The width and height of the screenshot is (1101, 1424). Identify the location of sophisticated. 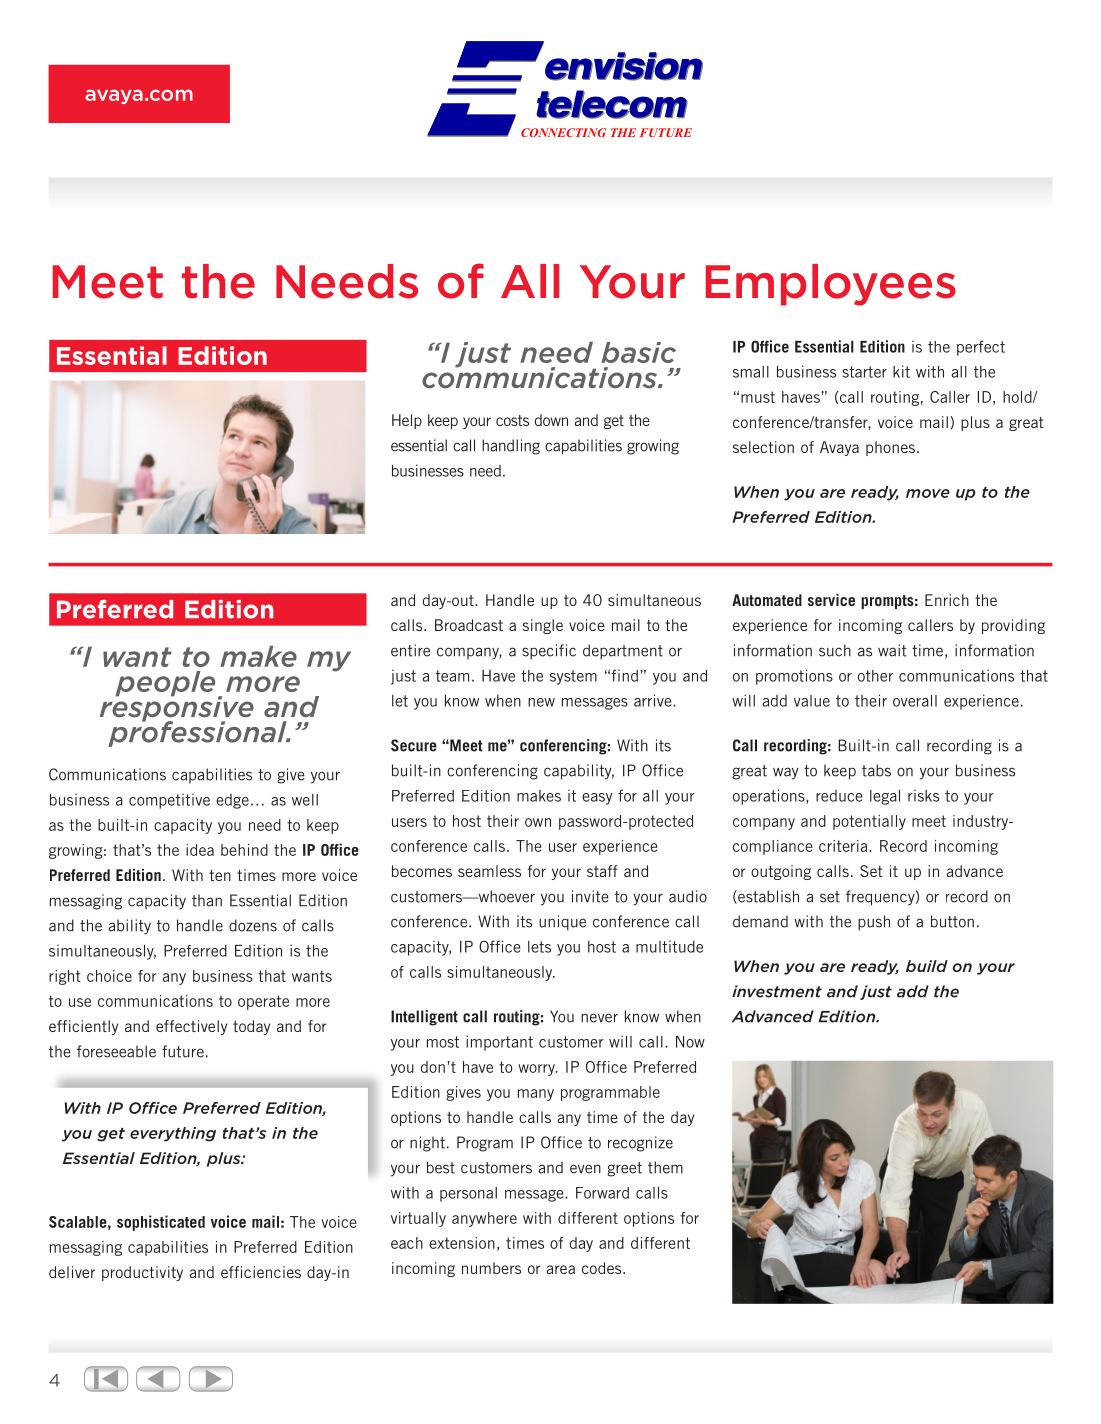
(161, 1223).
